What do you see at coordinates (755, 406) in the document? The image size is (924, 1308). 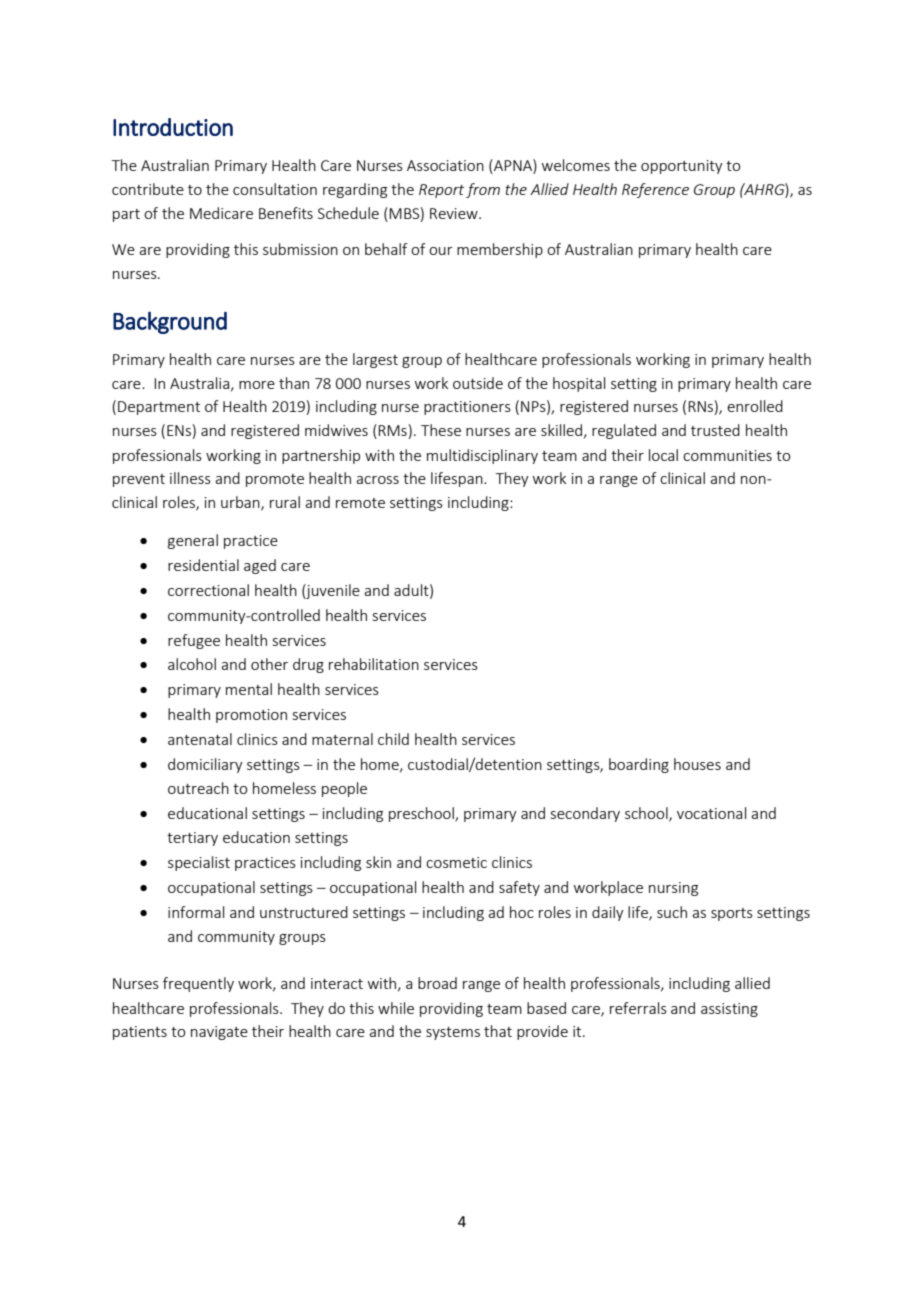 I see `enrolled` at bounding box center [755, 406].
